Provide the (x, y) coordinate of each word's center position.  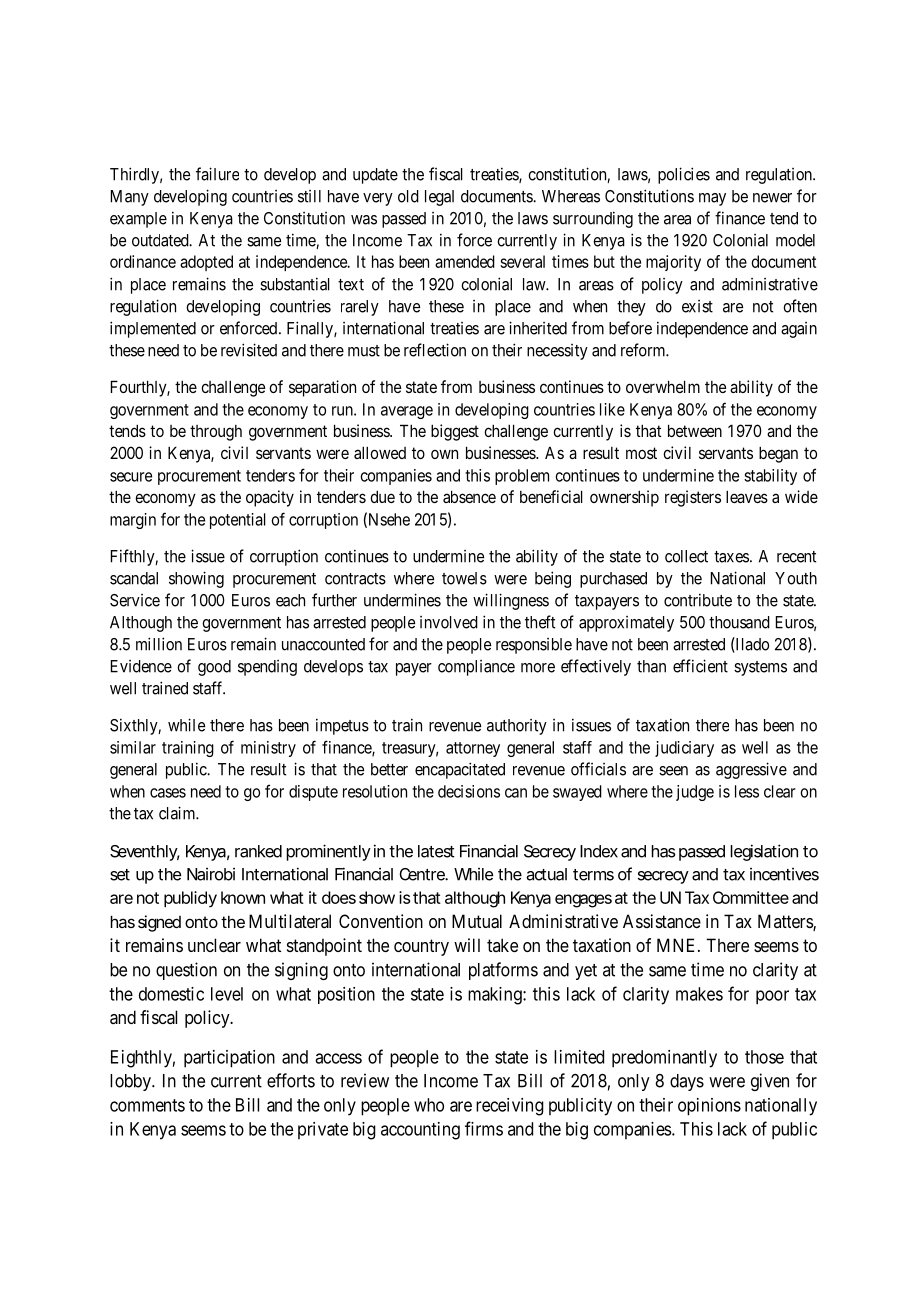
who (429, 1105)
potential (238, 521)
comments (147, 1105)
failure (217, 174)
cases (168, 793)
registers (693, 498)
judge (695, 793)
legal (439, 198)
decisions (469, 791)
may (712, 199)
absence (469, 496)
